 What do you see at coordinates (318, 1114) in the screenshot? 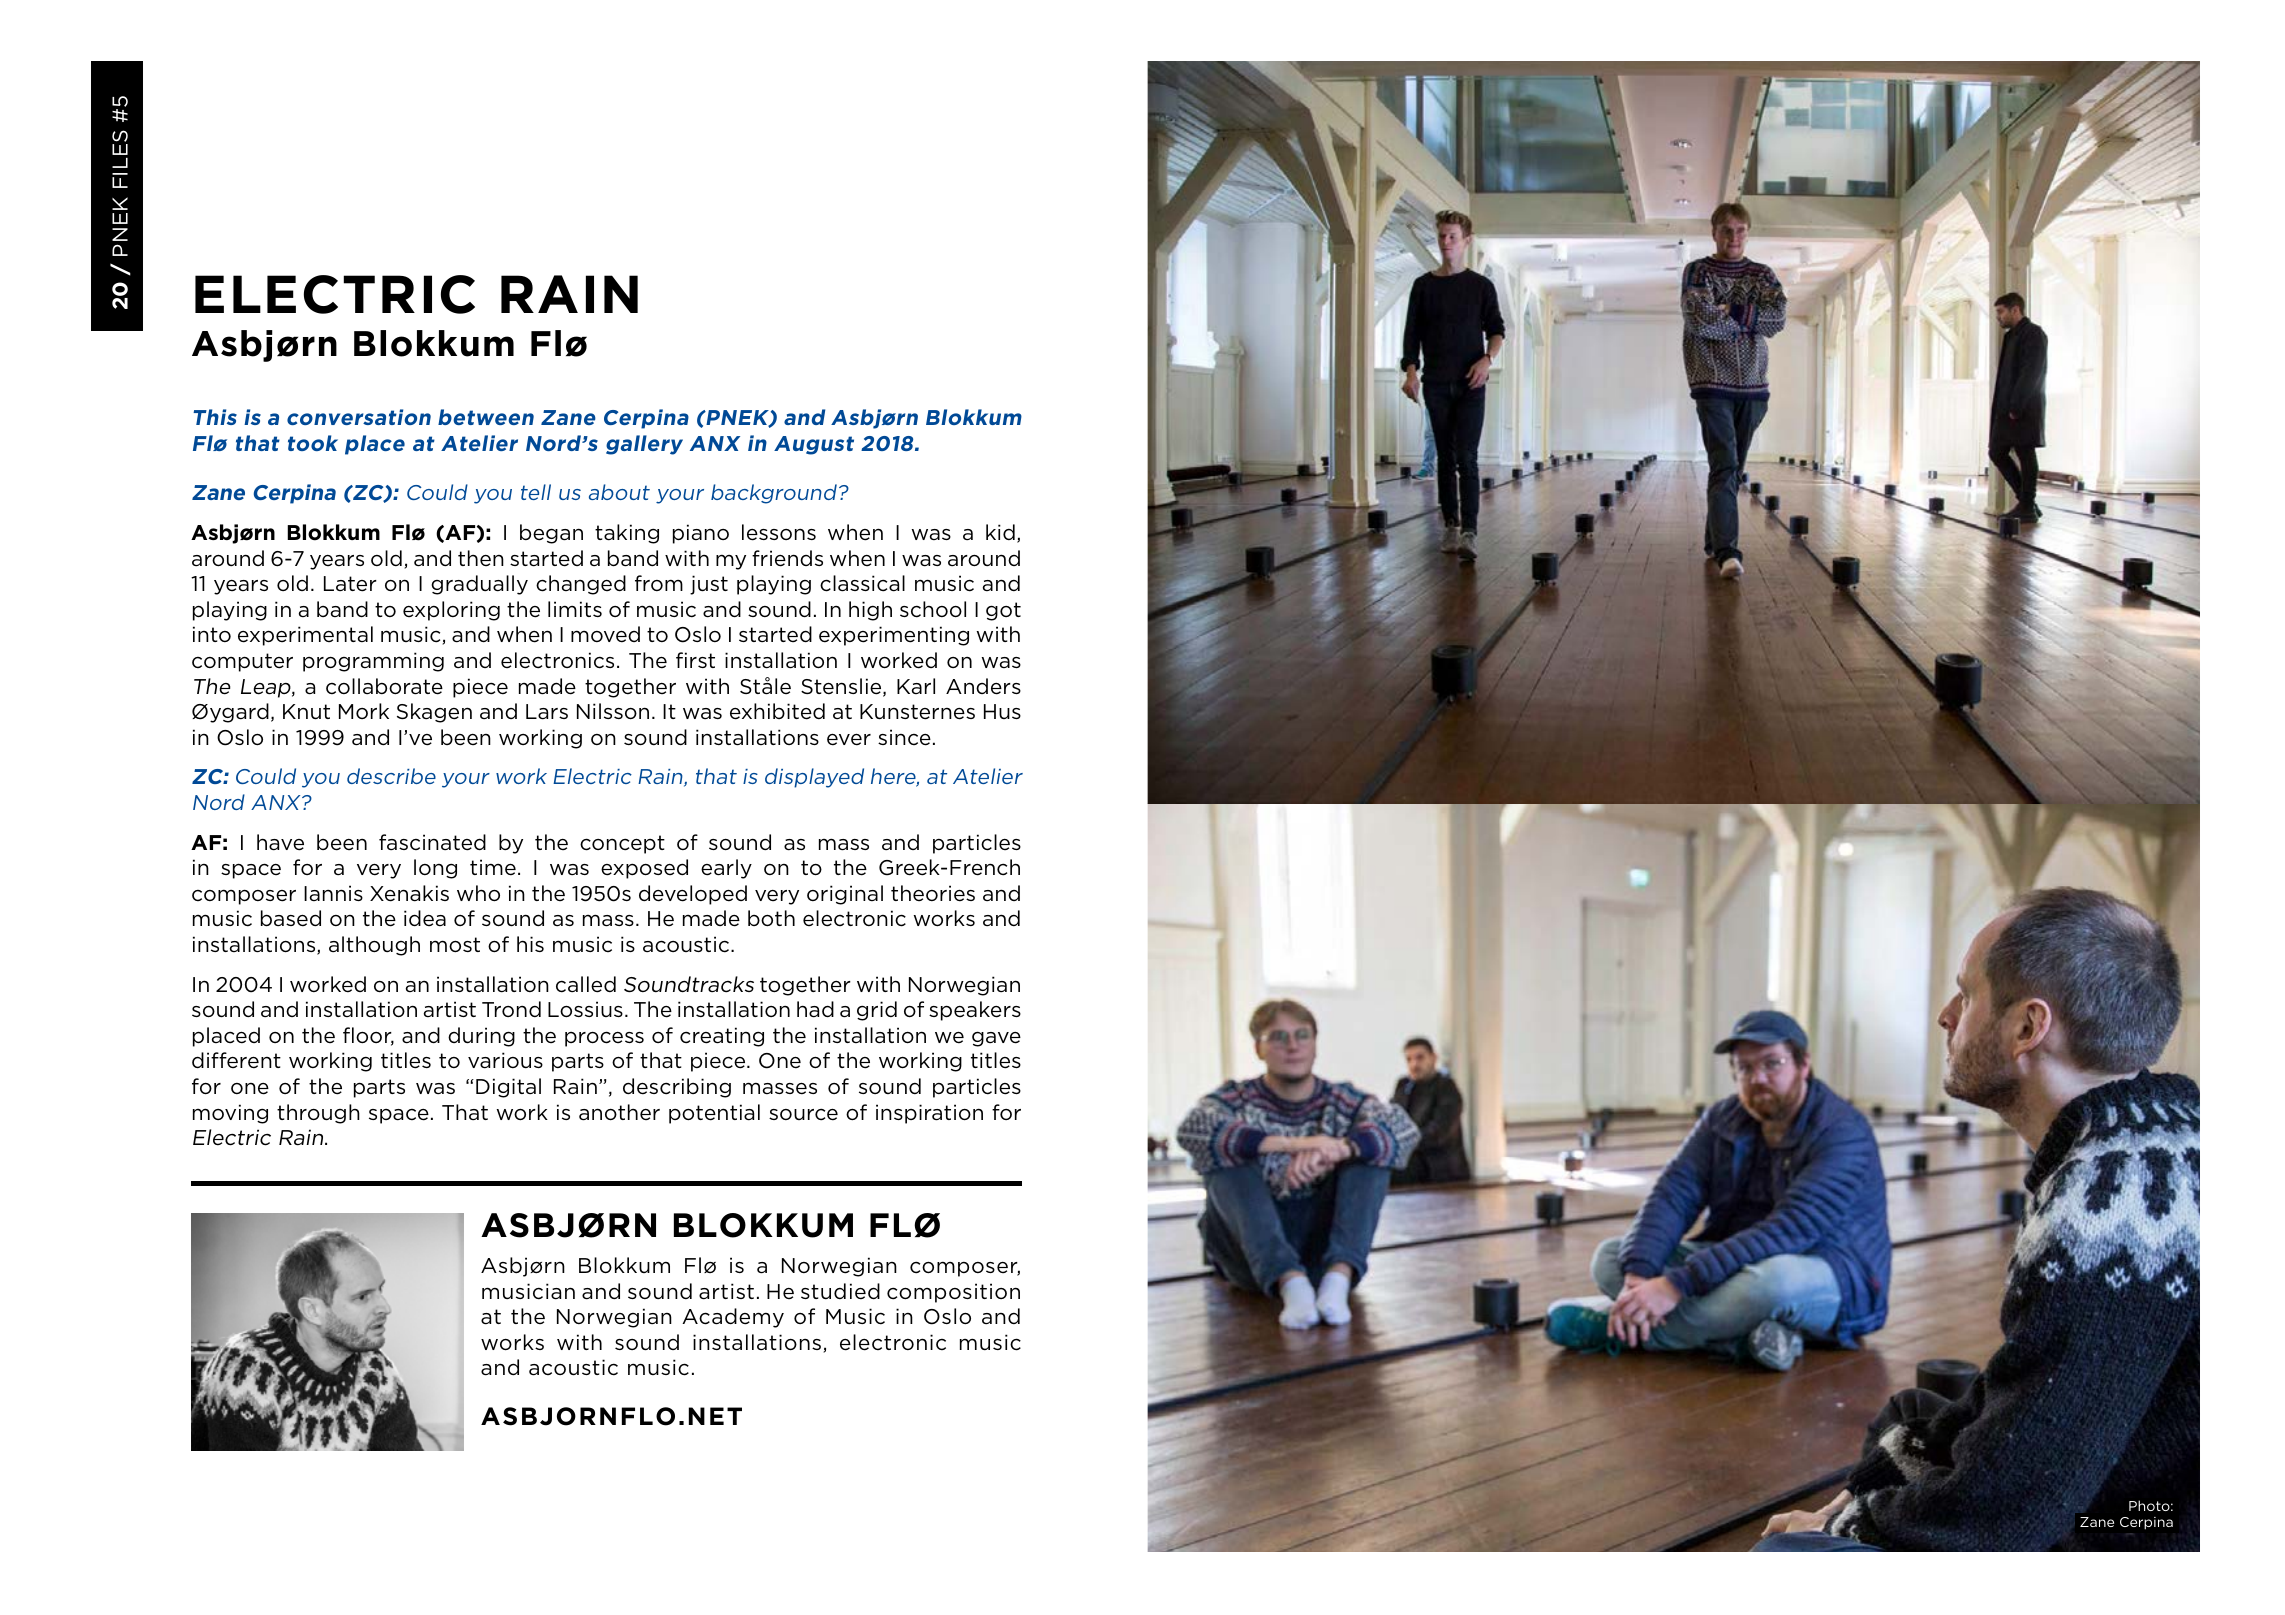
I see `through` at bounding box center [318, 1114].
